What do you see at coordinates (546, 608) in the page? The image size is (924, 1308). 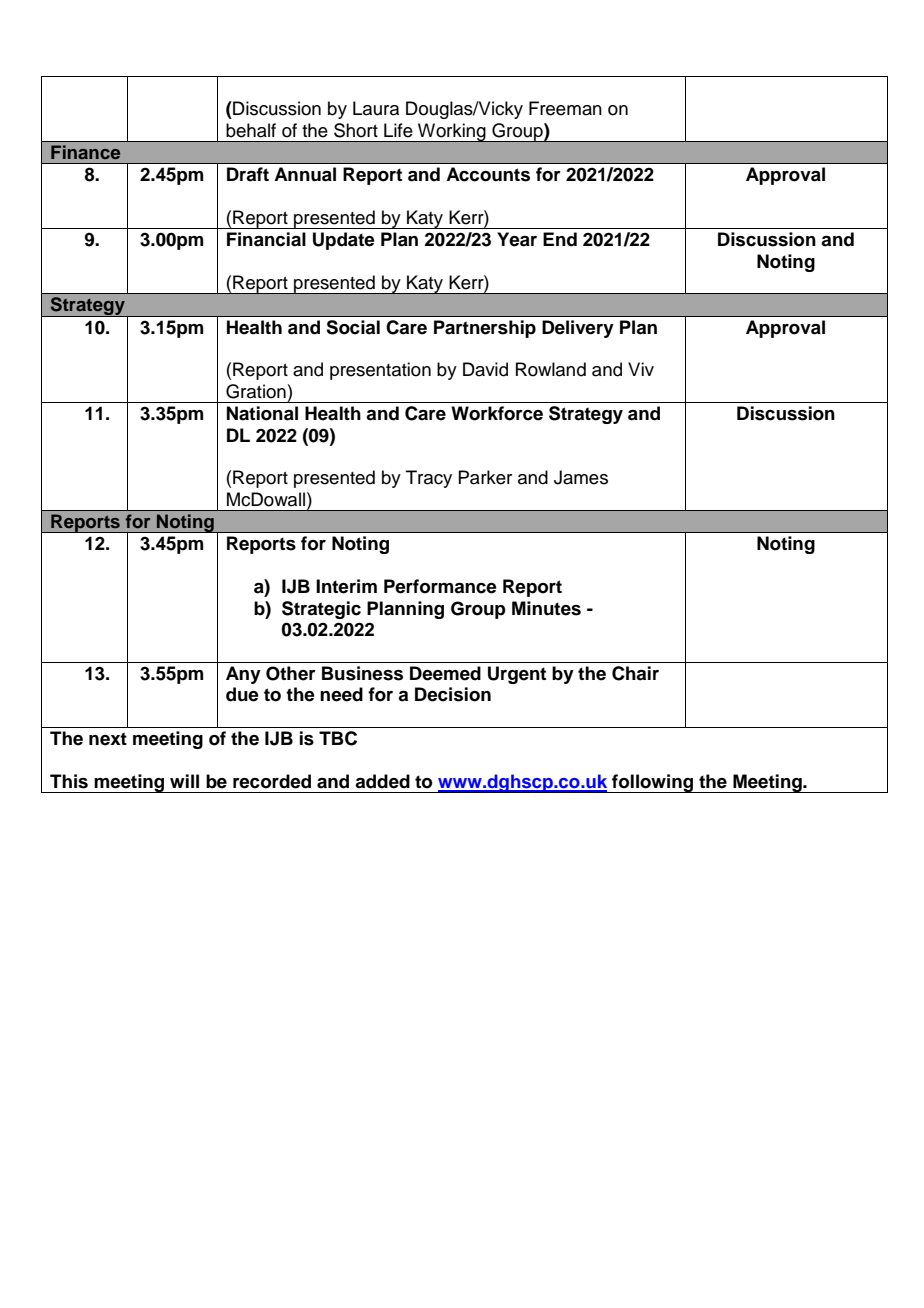 I see `Minutes` at bounding box center [546, 608].
